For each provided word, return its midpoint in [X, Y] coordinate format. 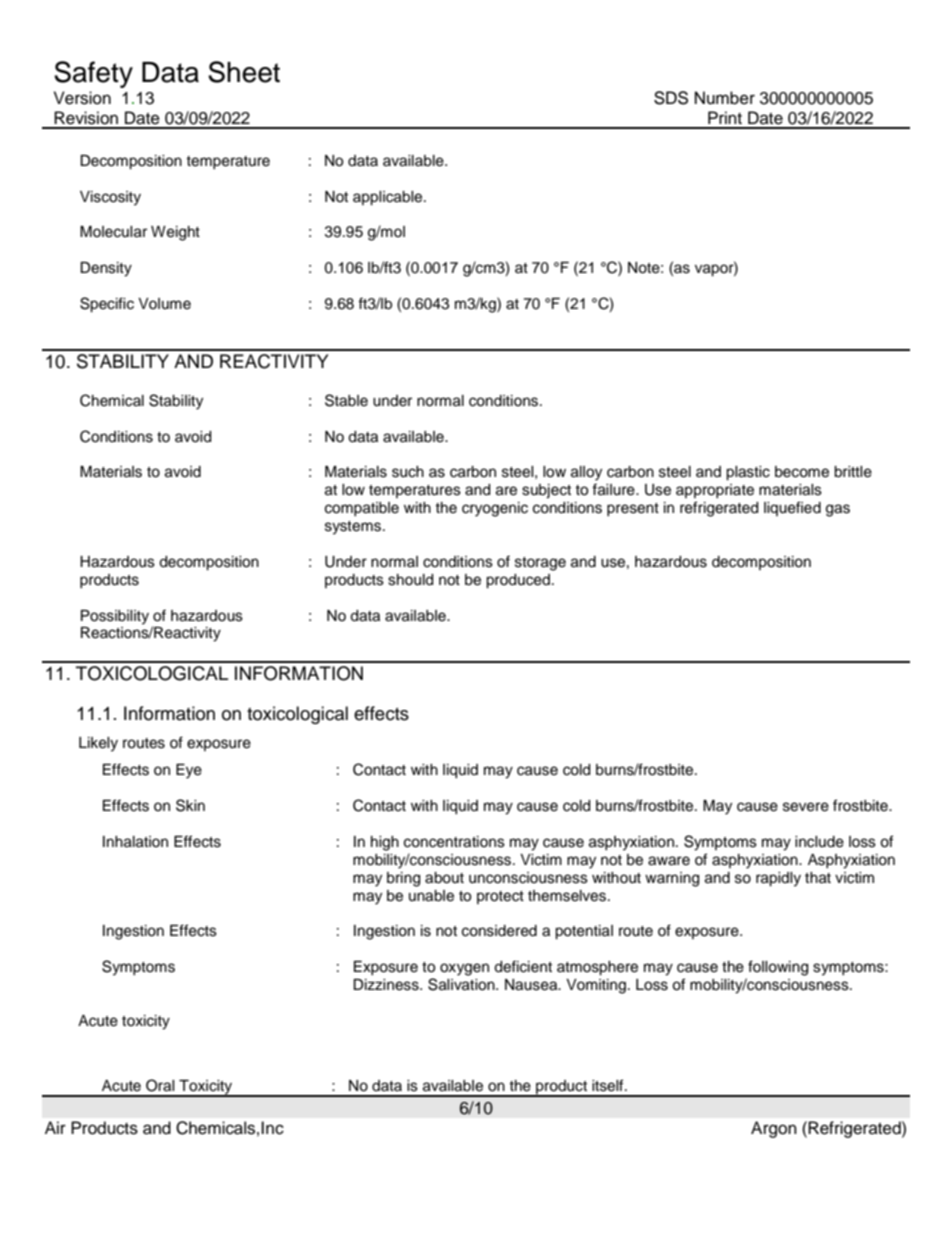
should [410, 580]
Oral [160, 1085]
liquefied [792, 508]
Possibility [115, 617]
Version [82, 98]
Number [725, 98]
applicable [389, 198]
